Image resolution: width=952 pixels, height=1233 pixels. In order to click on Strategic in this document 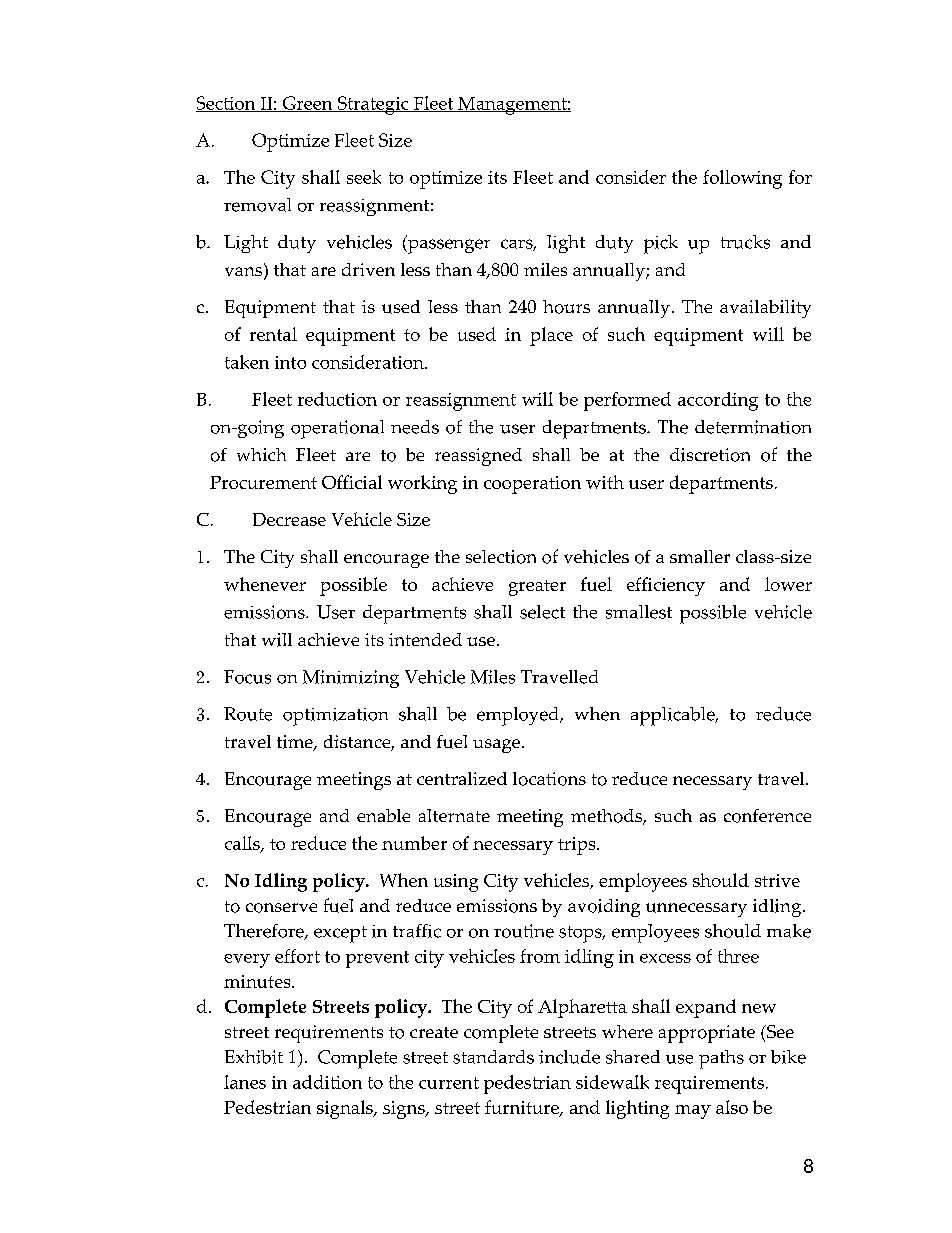, I will do `click(373, 105)`.
